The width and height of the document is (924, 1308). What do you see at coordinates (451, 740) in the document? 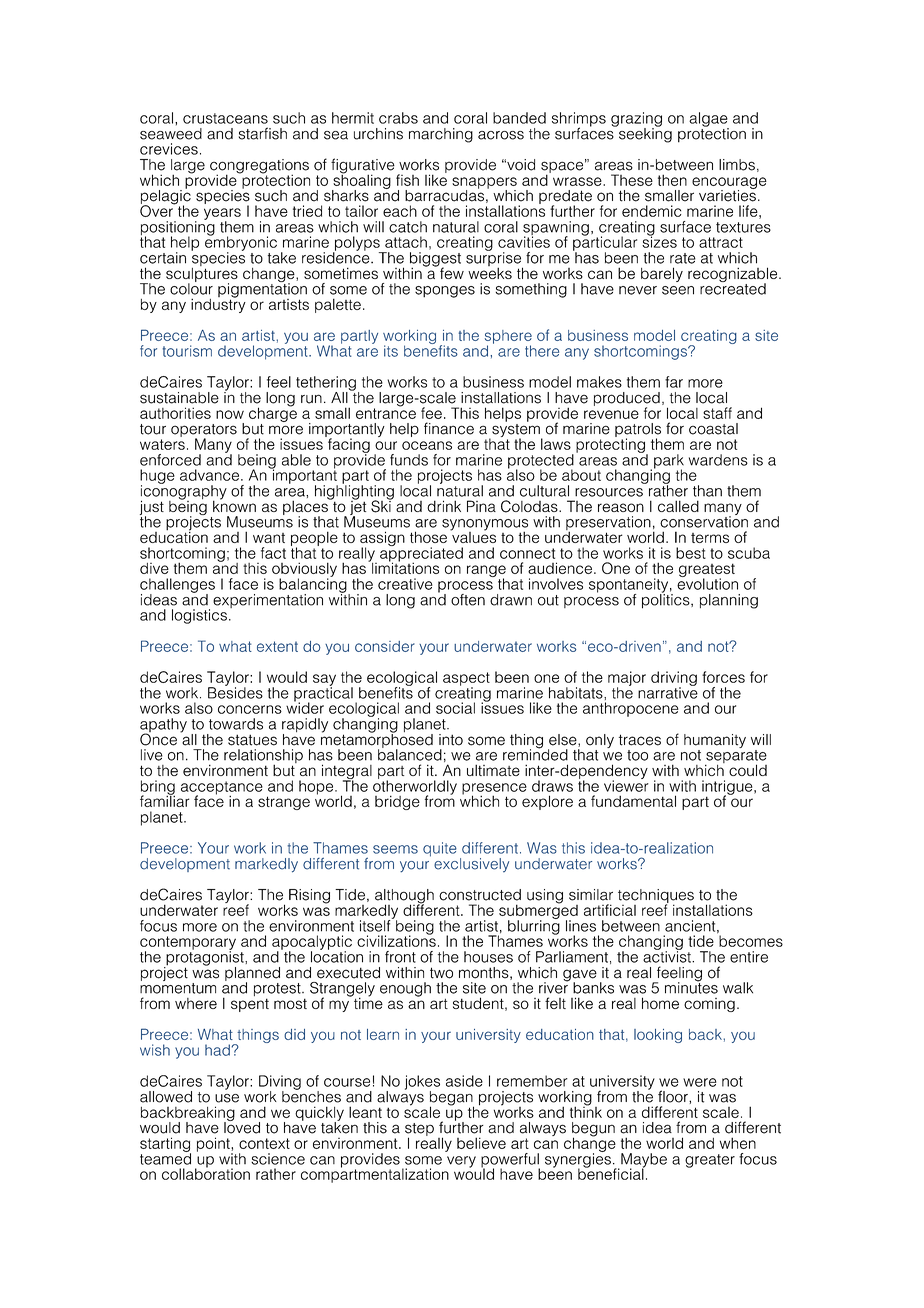
I see `into` at bounding box center [451, 740].
